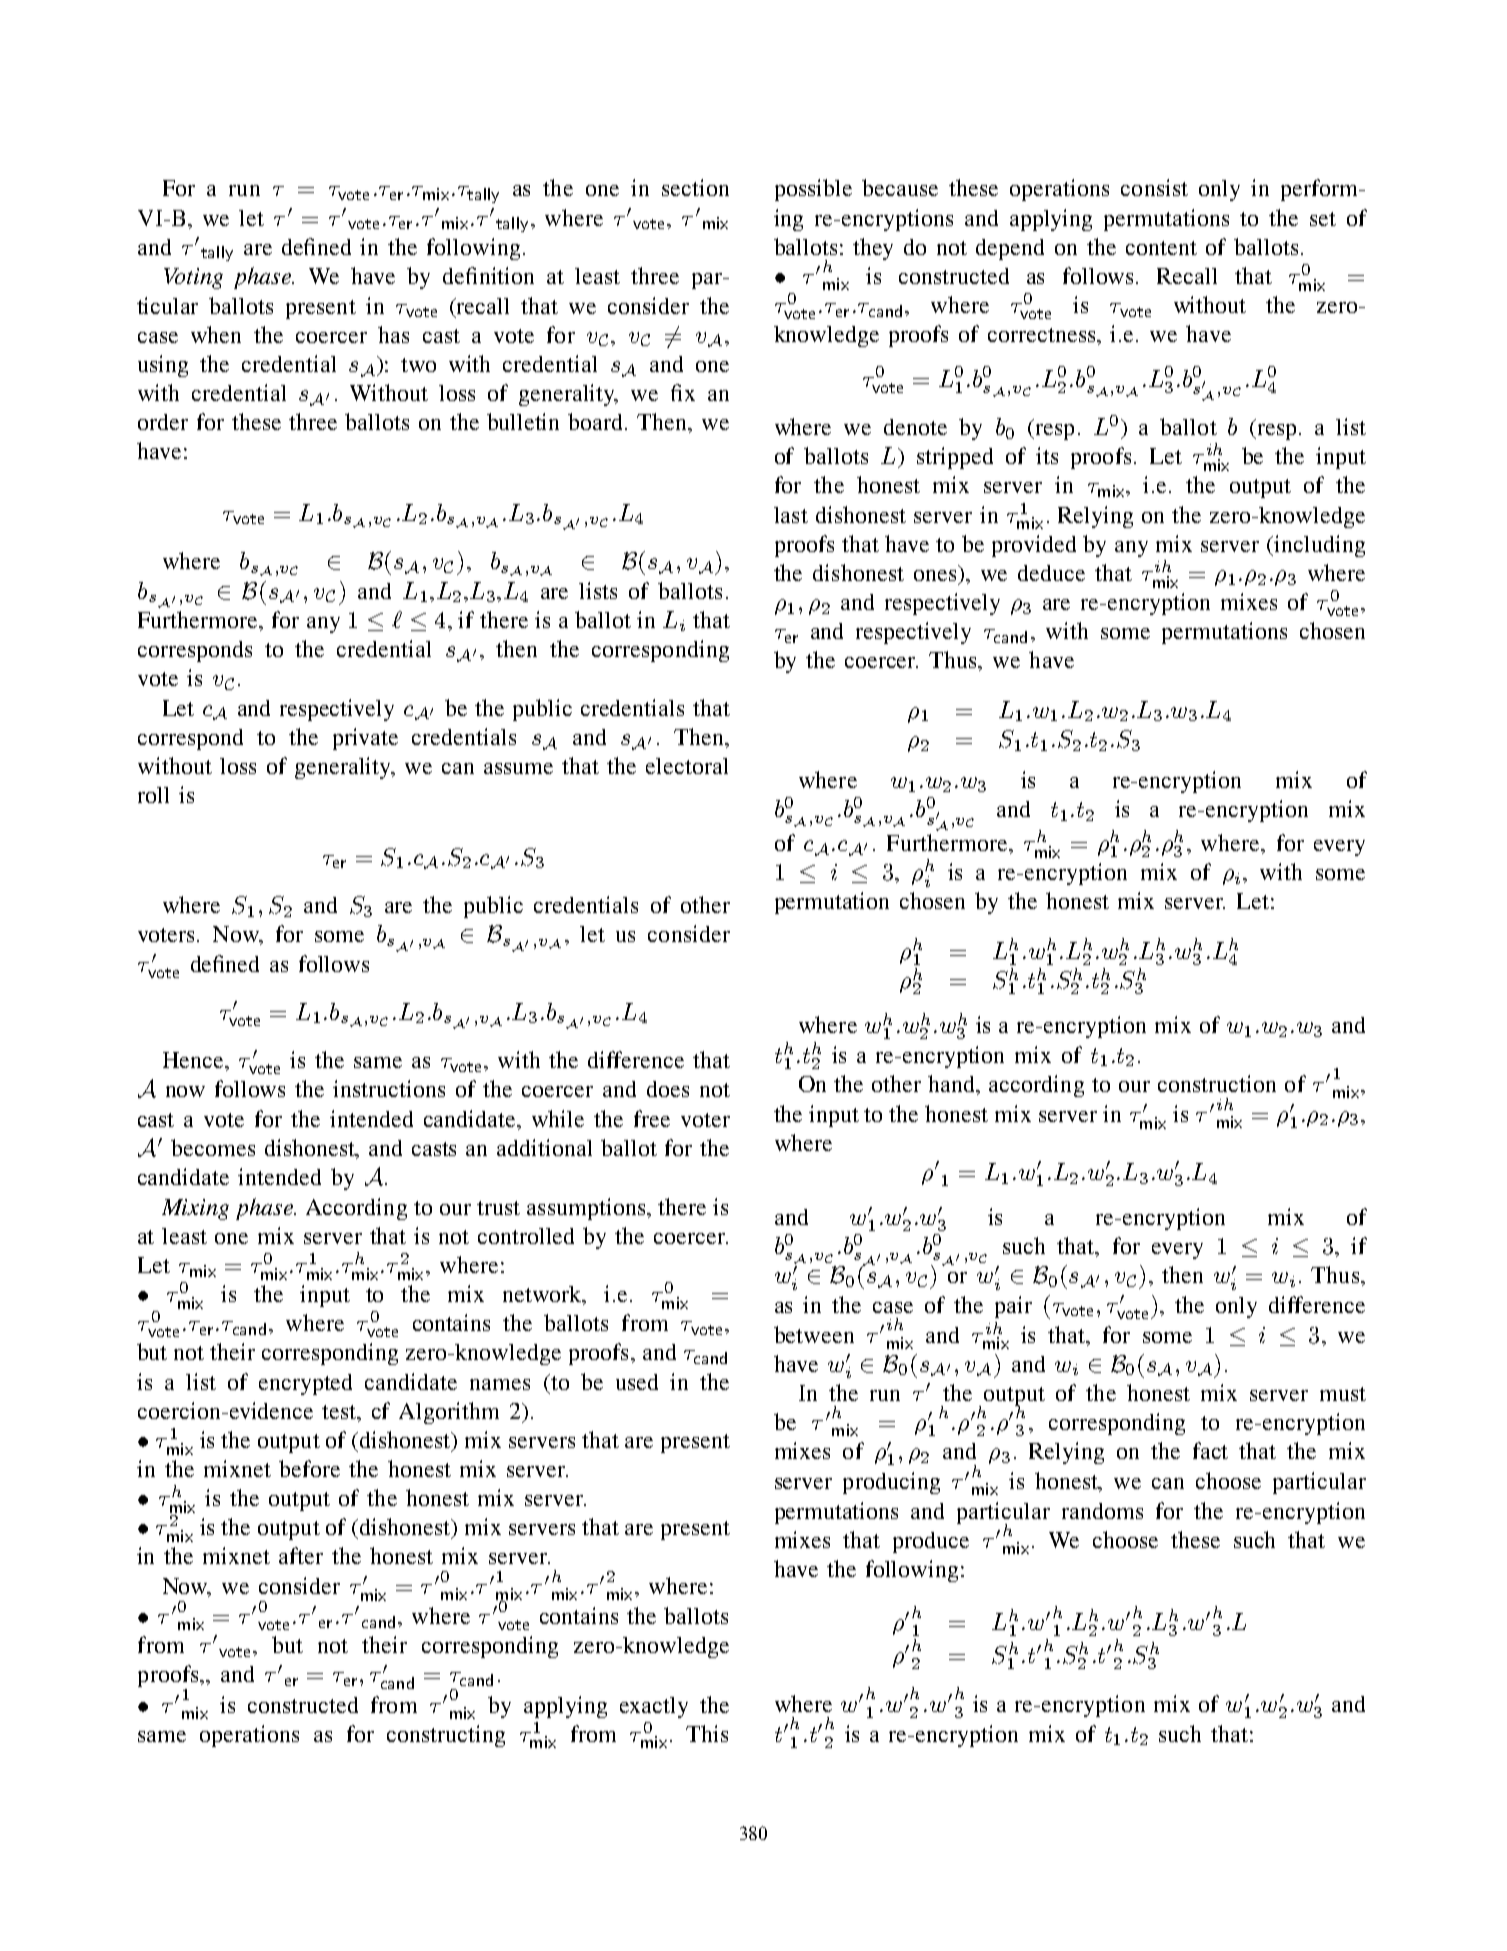 This screenshot has width=1507, height=1951. I want to click on randoms, so click(1102, 1511).
